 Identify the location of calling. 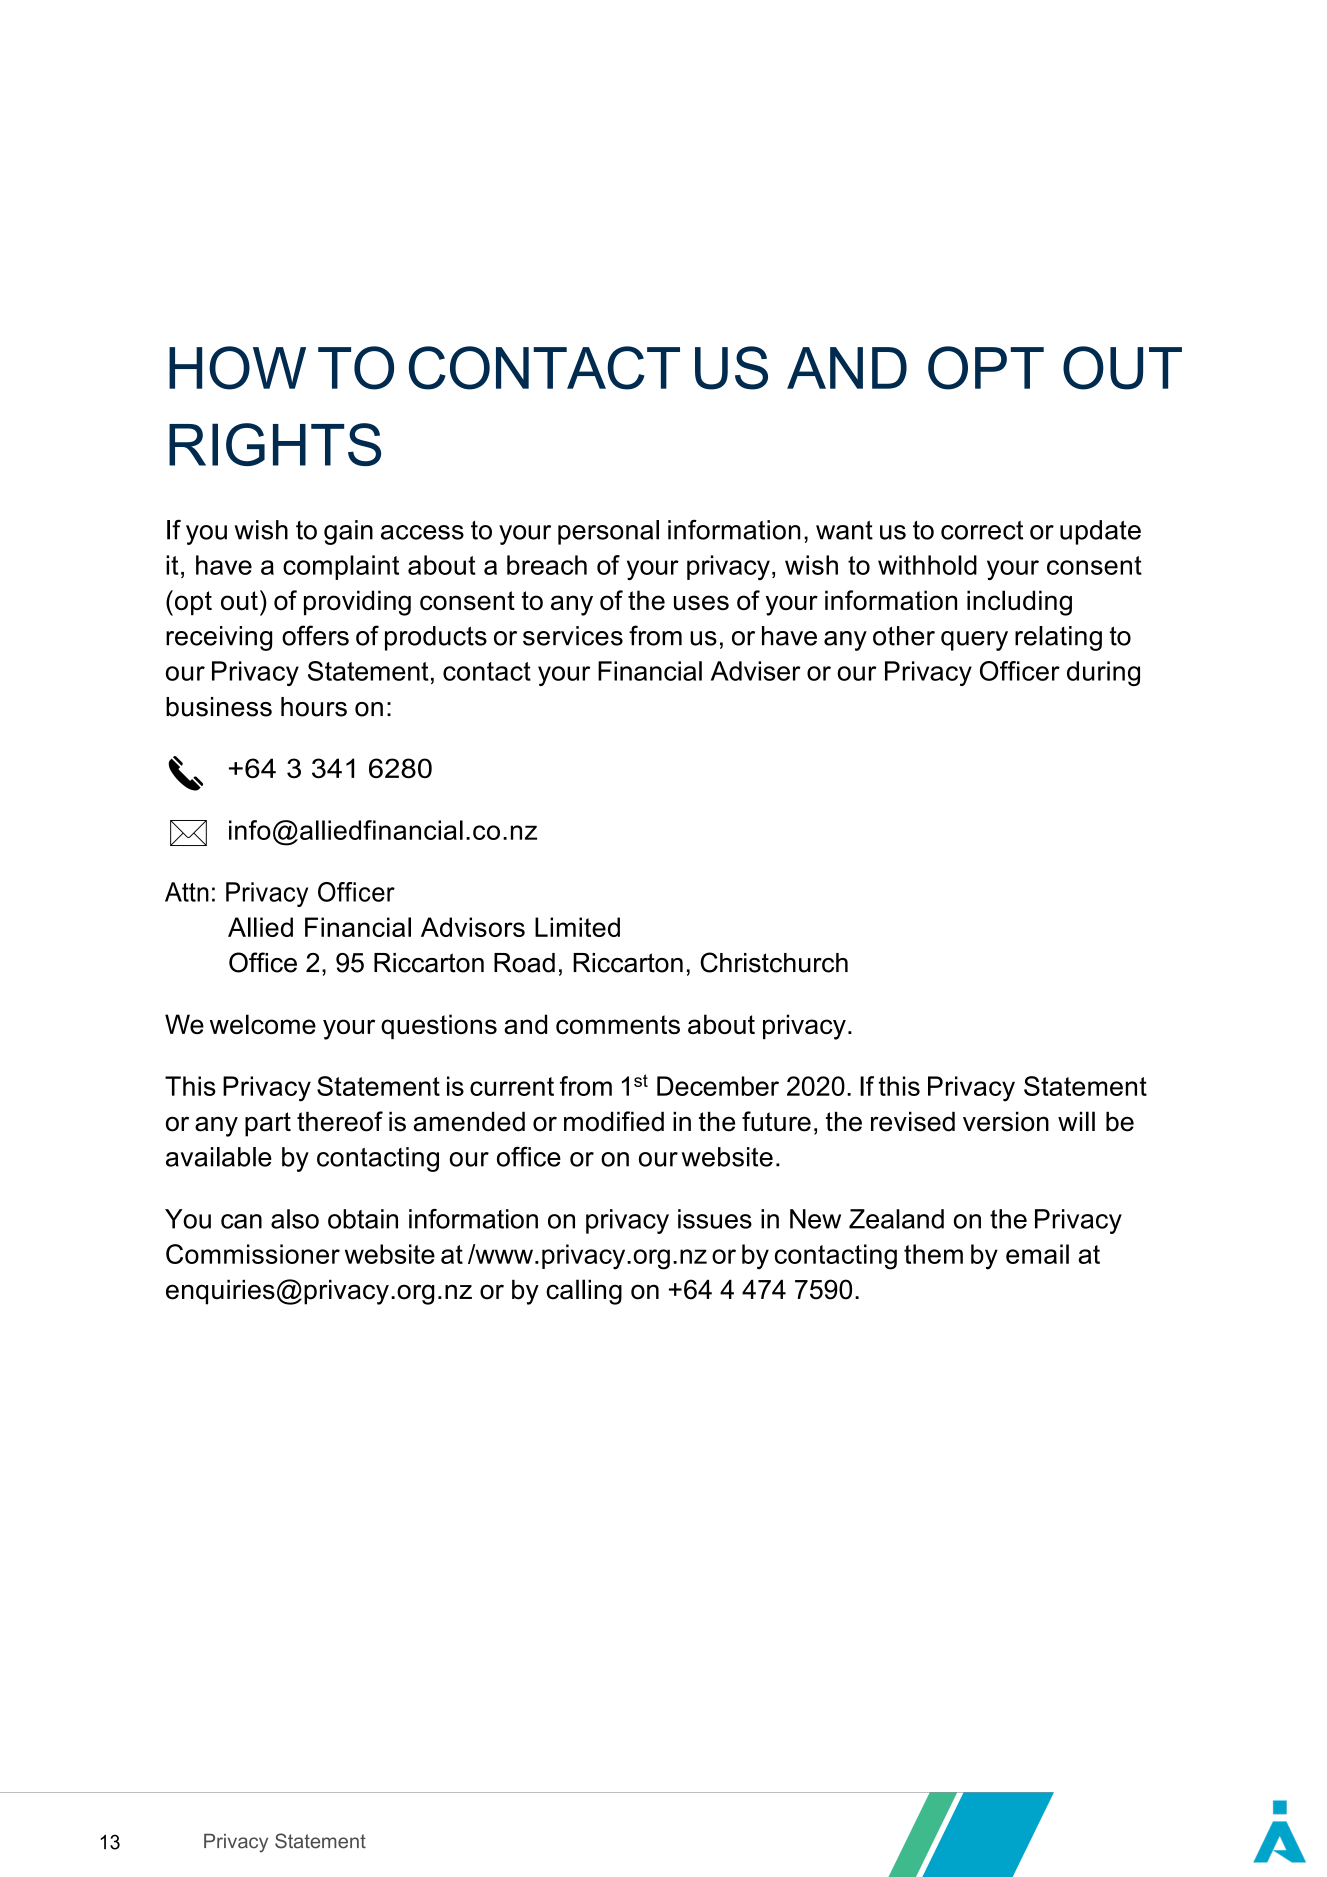
(584, 1292).
